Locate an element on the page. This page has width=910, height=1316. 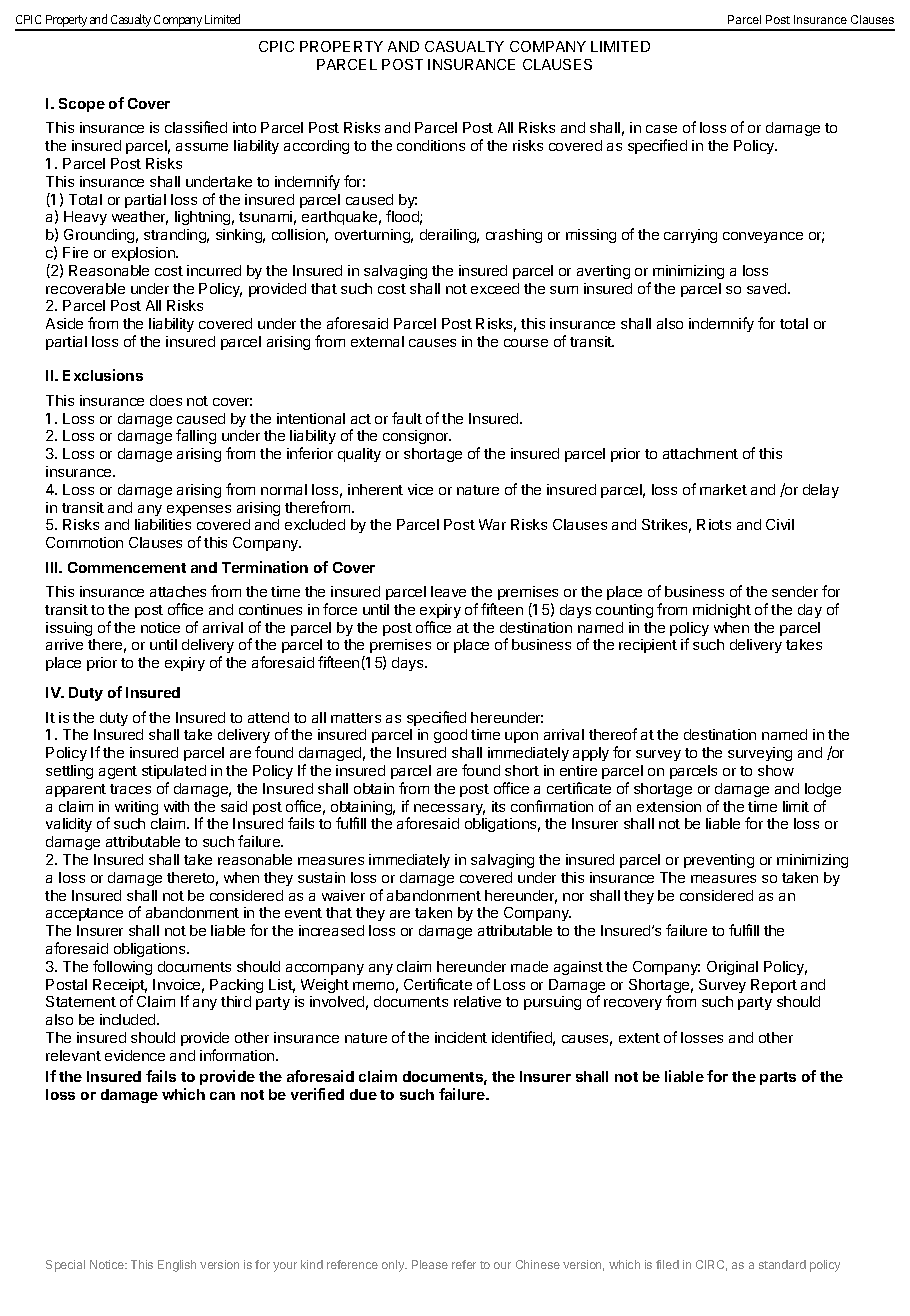
Original is located at coordinates (732, 968).
